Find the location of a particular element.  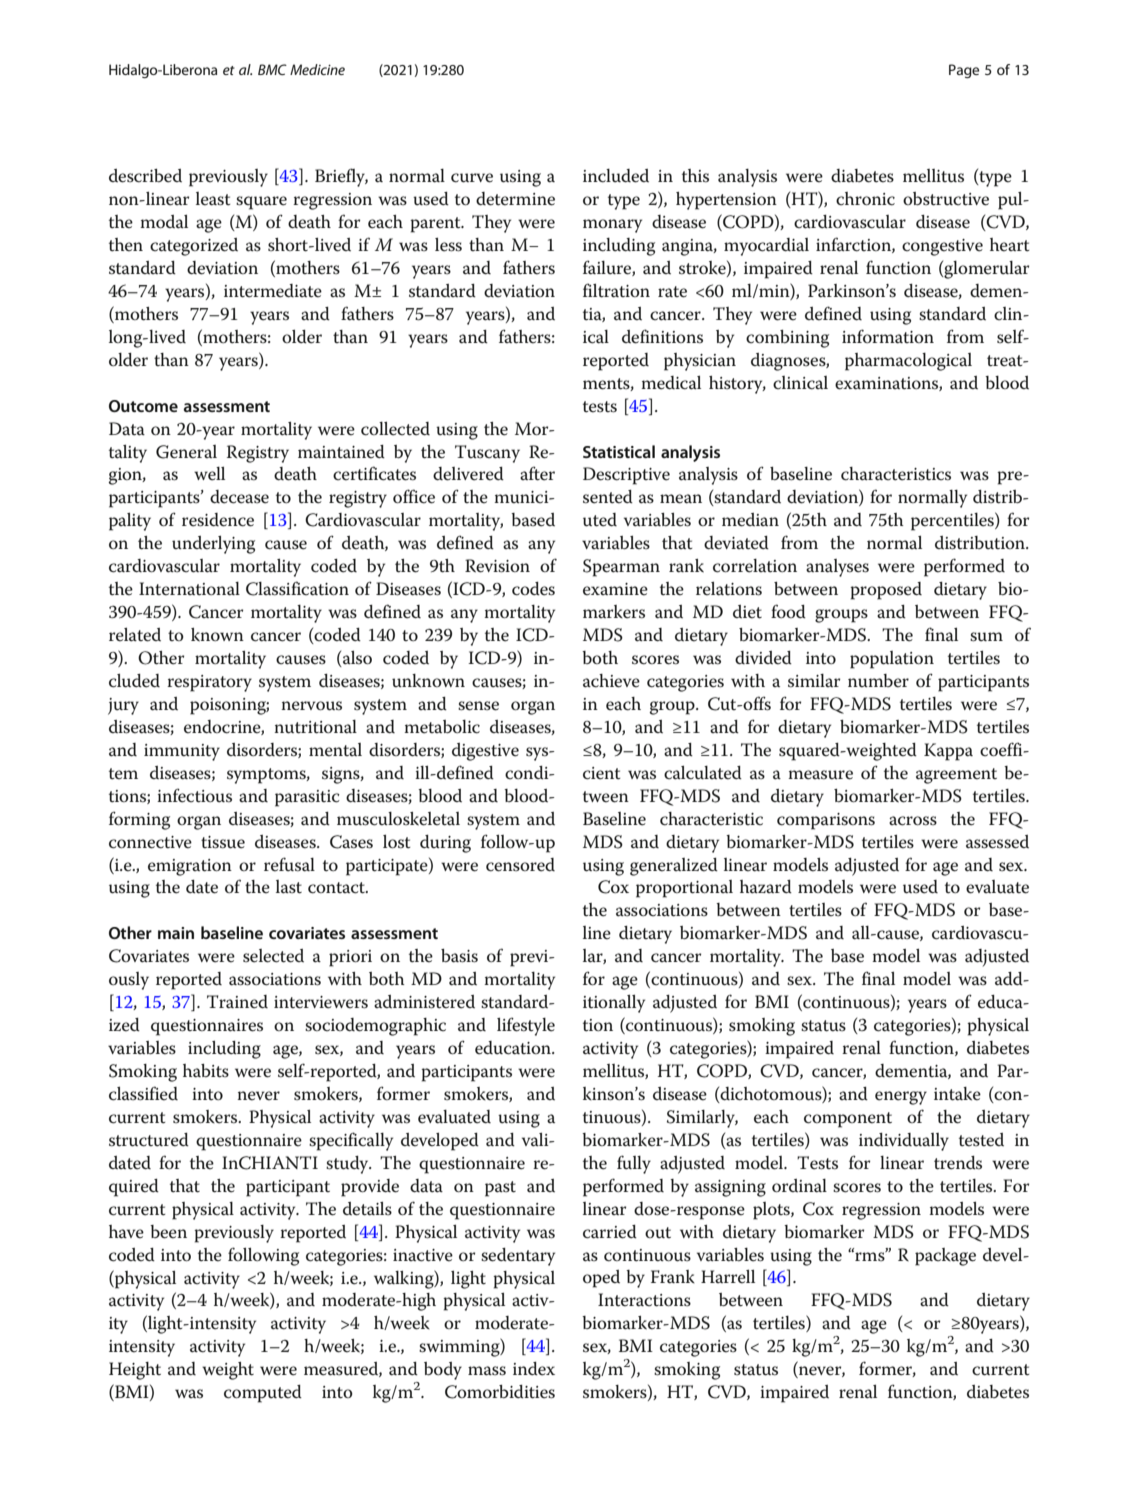

Page is located at coordinates (964, 71).
